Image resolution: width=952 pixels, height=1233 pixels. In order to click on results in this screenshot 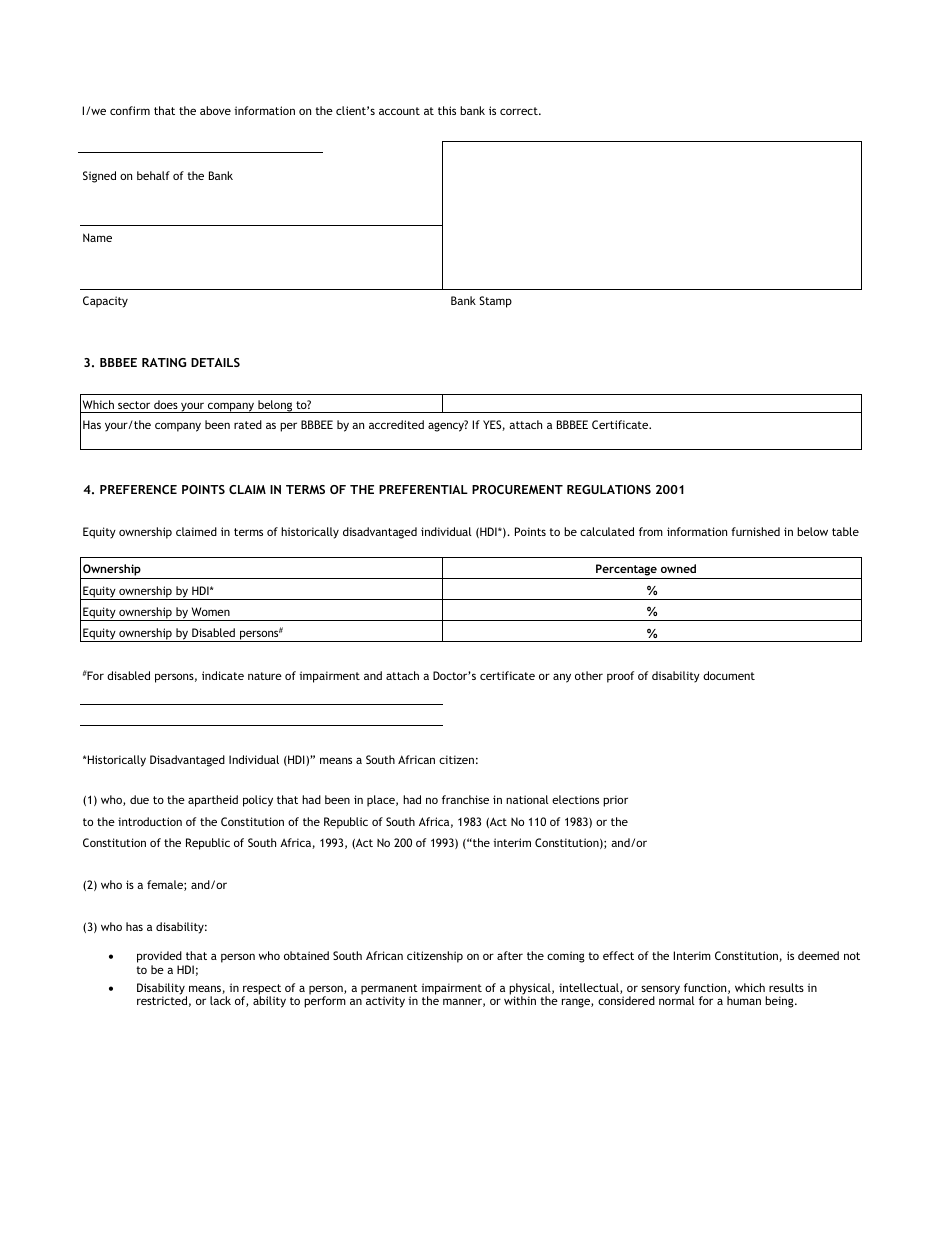, I will do `click(786, 987)`.
